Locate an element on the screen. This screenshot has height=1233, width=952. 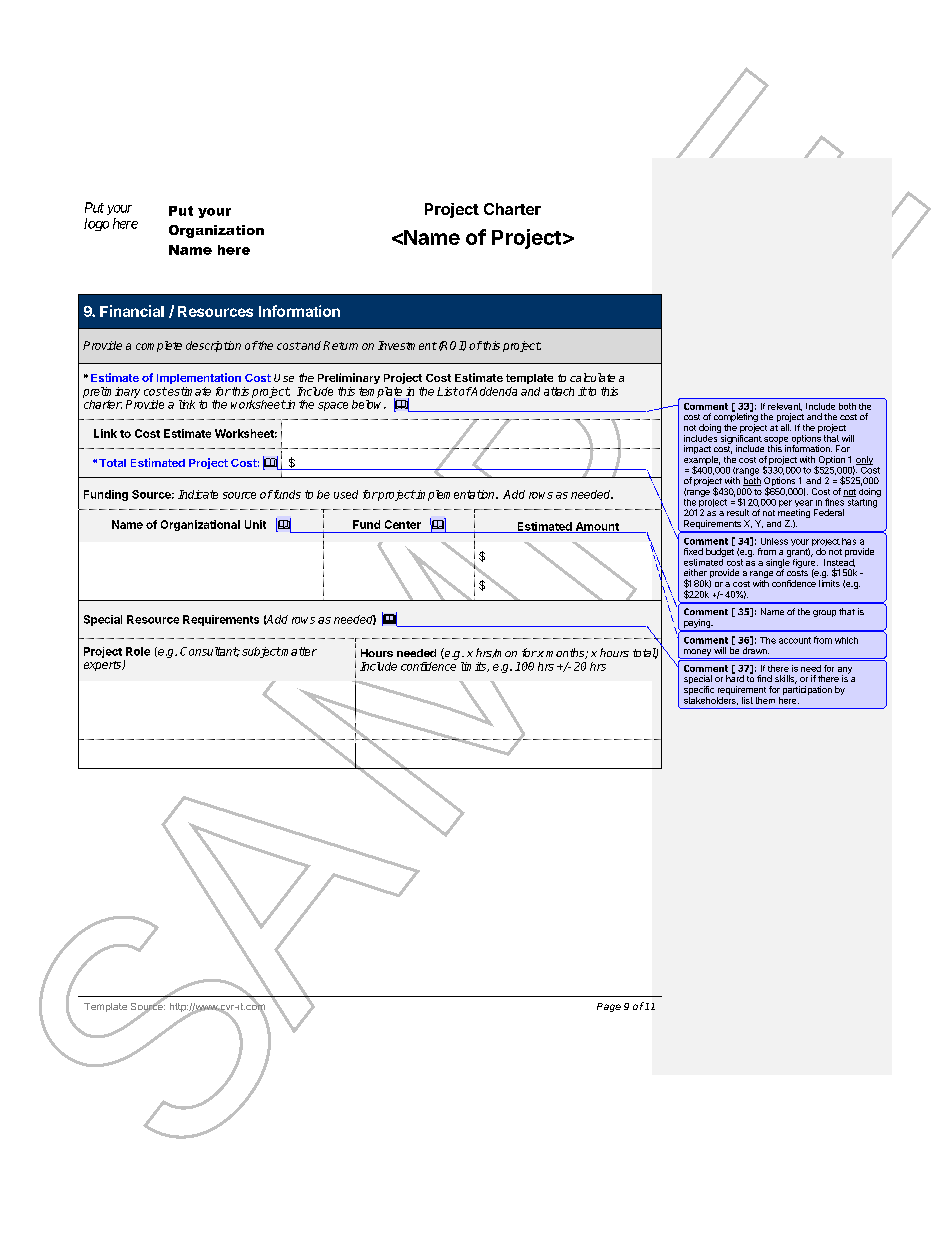
logo is located at coordinates (96, 224).
